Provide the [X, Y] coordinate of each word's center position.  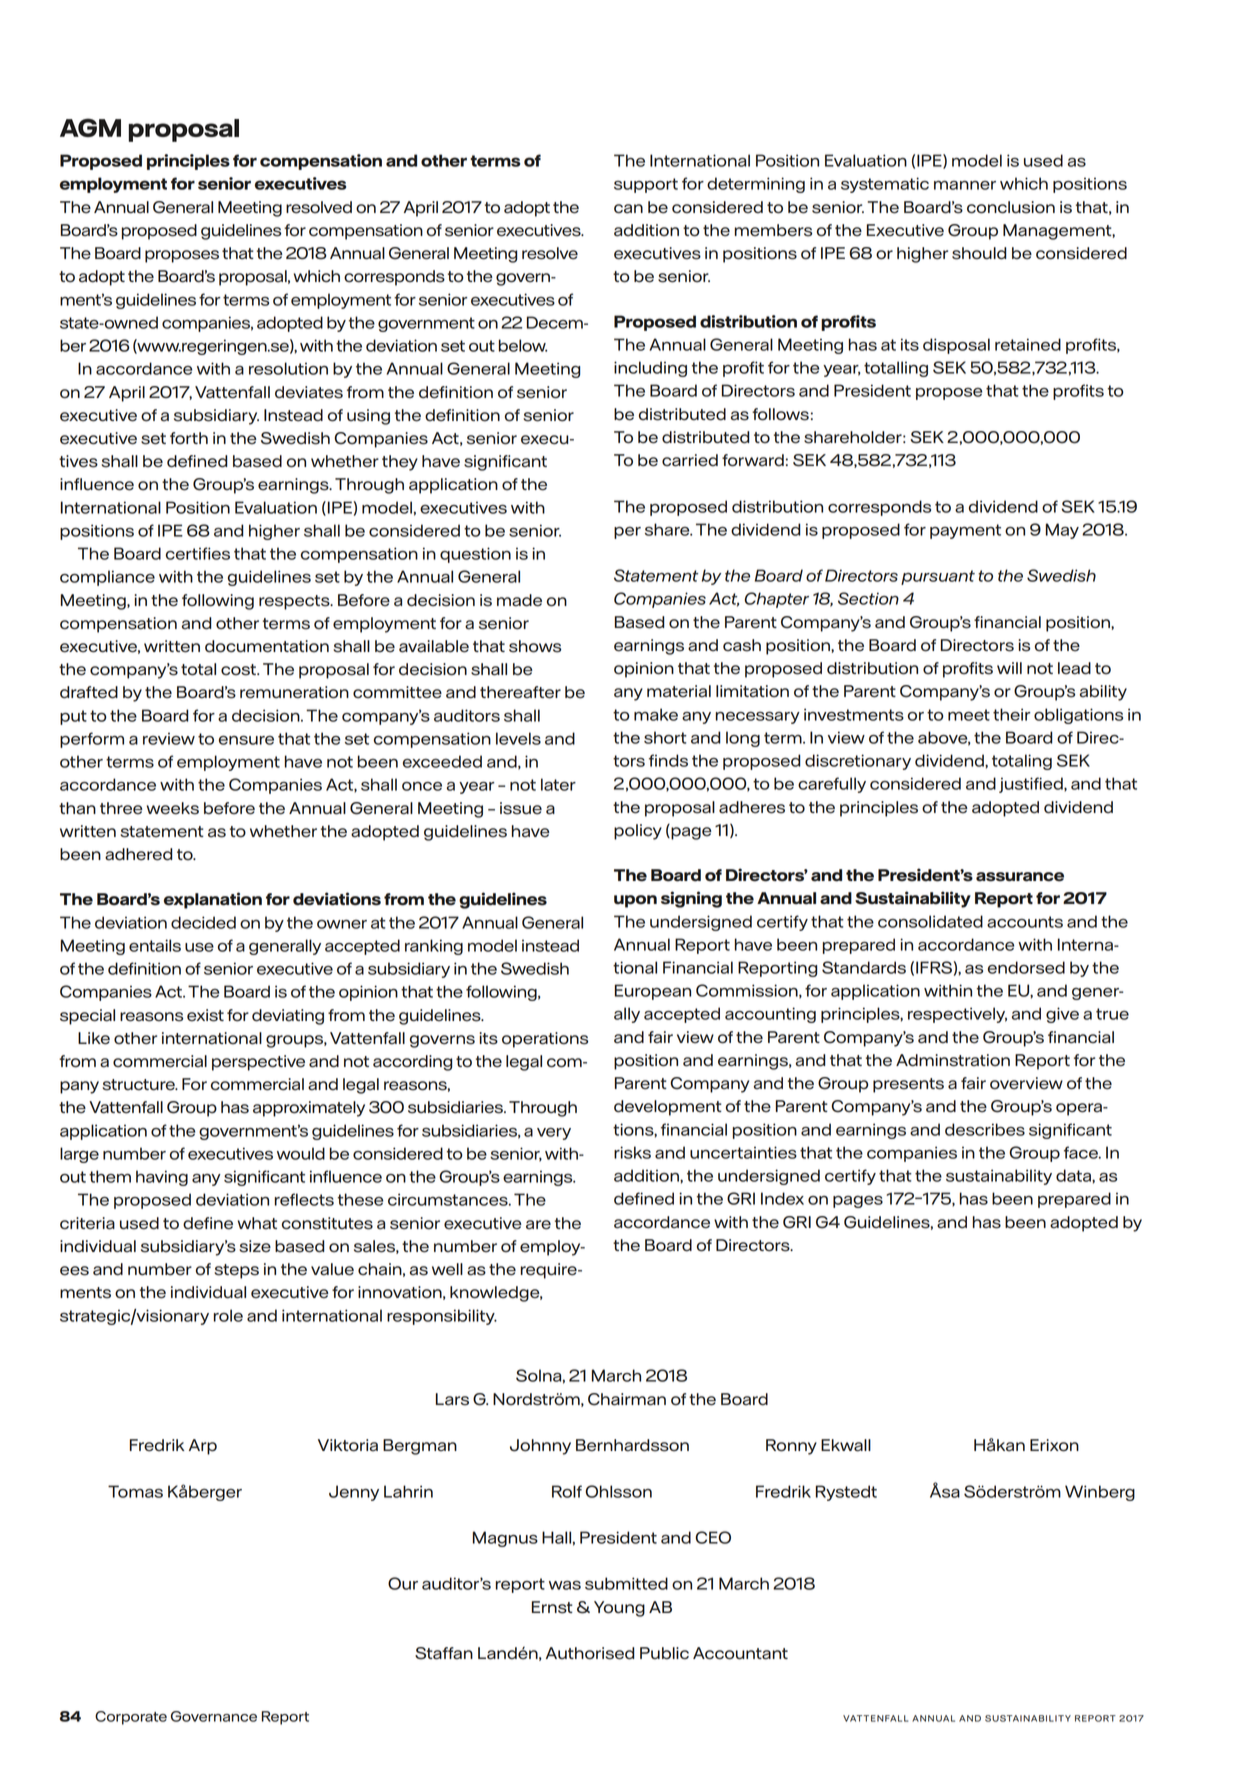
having [162, 1178]
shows [535, 646]
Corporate [131, 1718]
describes [985, 1129]
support [646, 185]
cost [239, 670]
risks [632, 1152]
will [1009, 668]
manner [965, 185]
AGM [90, 127]
